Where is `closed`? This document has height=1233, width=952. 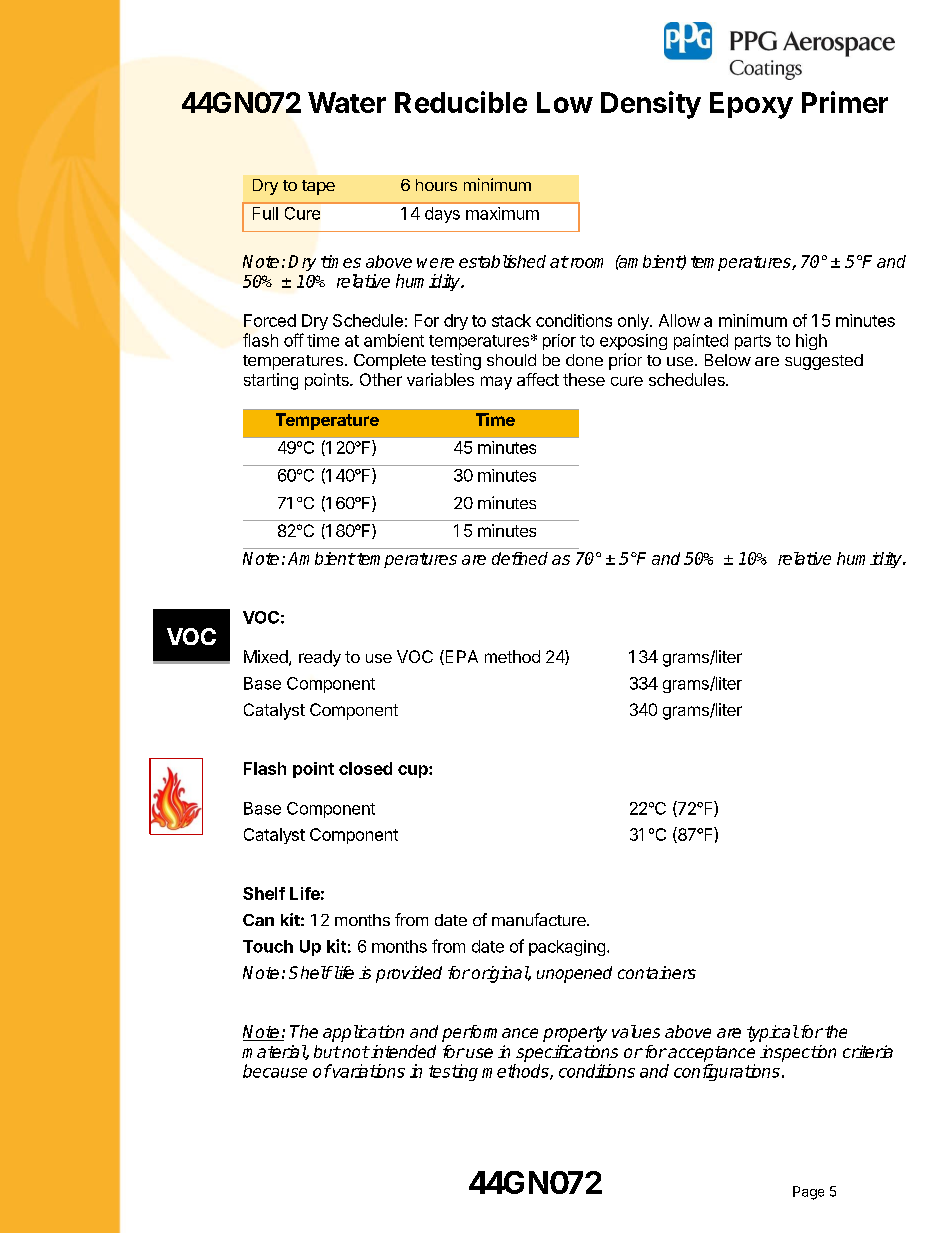
closed is located at coordinates (365, 768).
